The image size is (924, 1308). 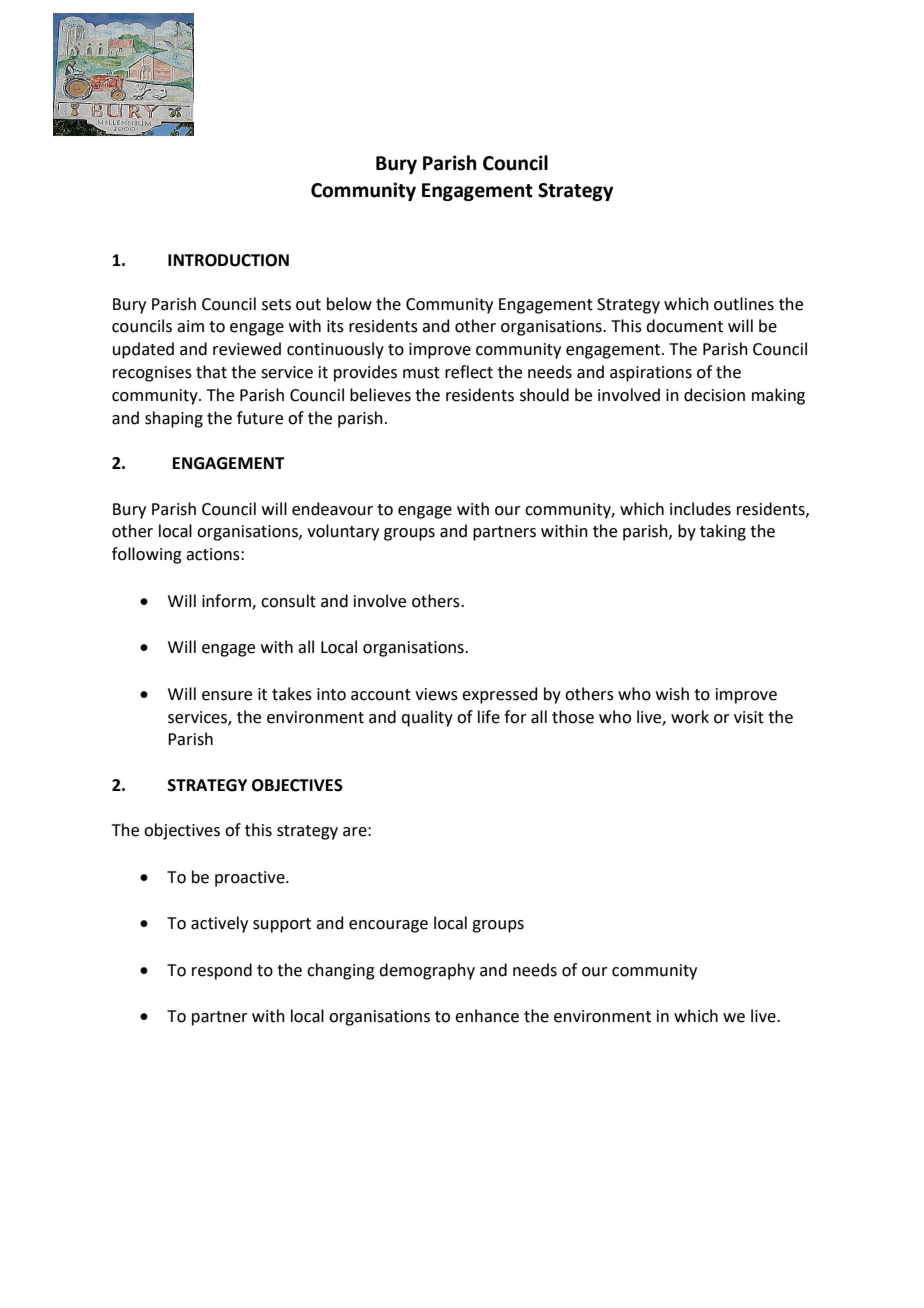 I want to click on demography, so click(x=427, y=971).
